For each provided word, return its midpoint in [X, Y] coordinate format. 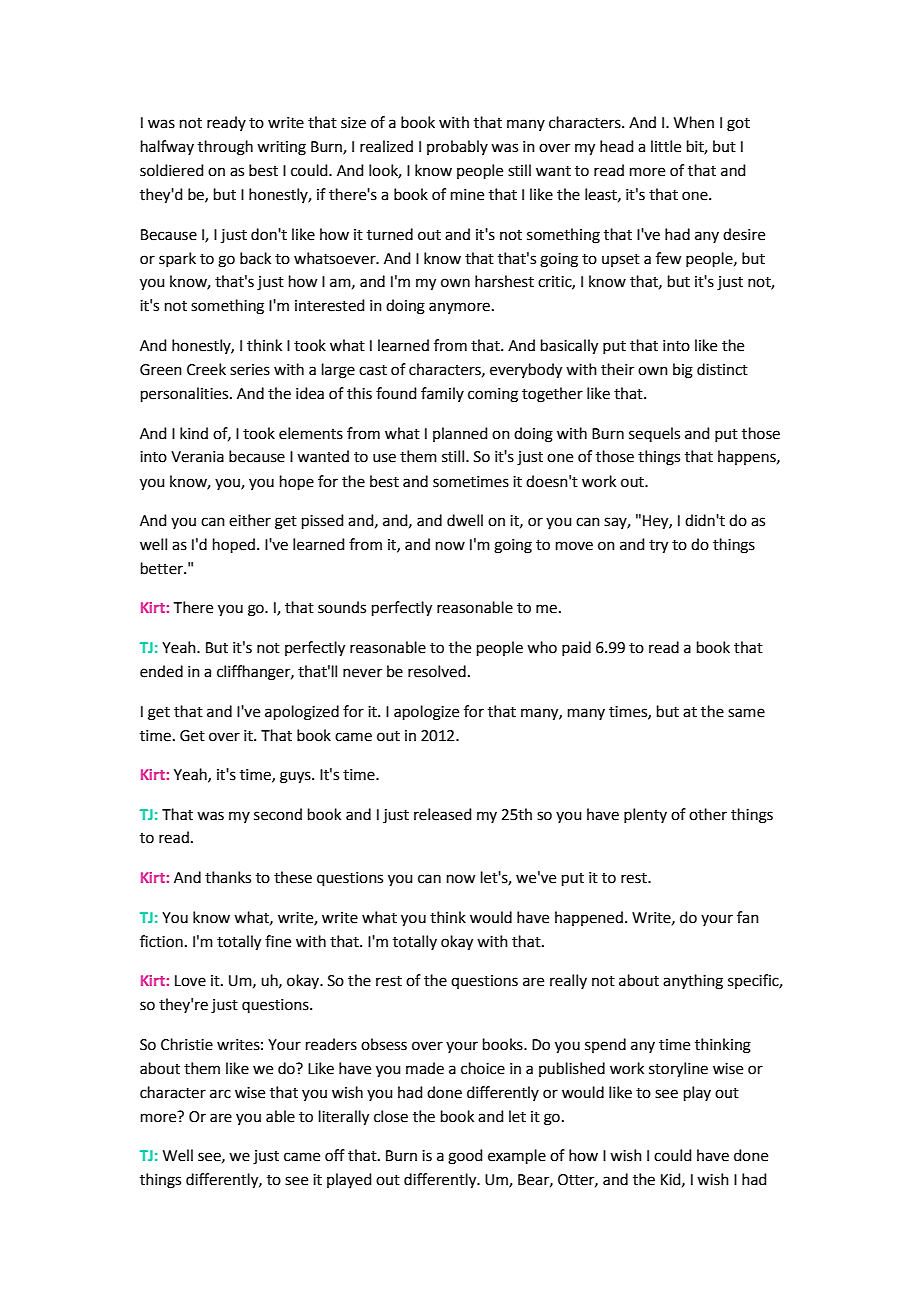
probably [457, 147]
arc [220, 1094]
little [666, 146]
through [225, 148]
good [465, 1157]
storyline [678, 1070]
